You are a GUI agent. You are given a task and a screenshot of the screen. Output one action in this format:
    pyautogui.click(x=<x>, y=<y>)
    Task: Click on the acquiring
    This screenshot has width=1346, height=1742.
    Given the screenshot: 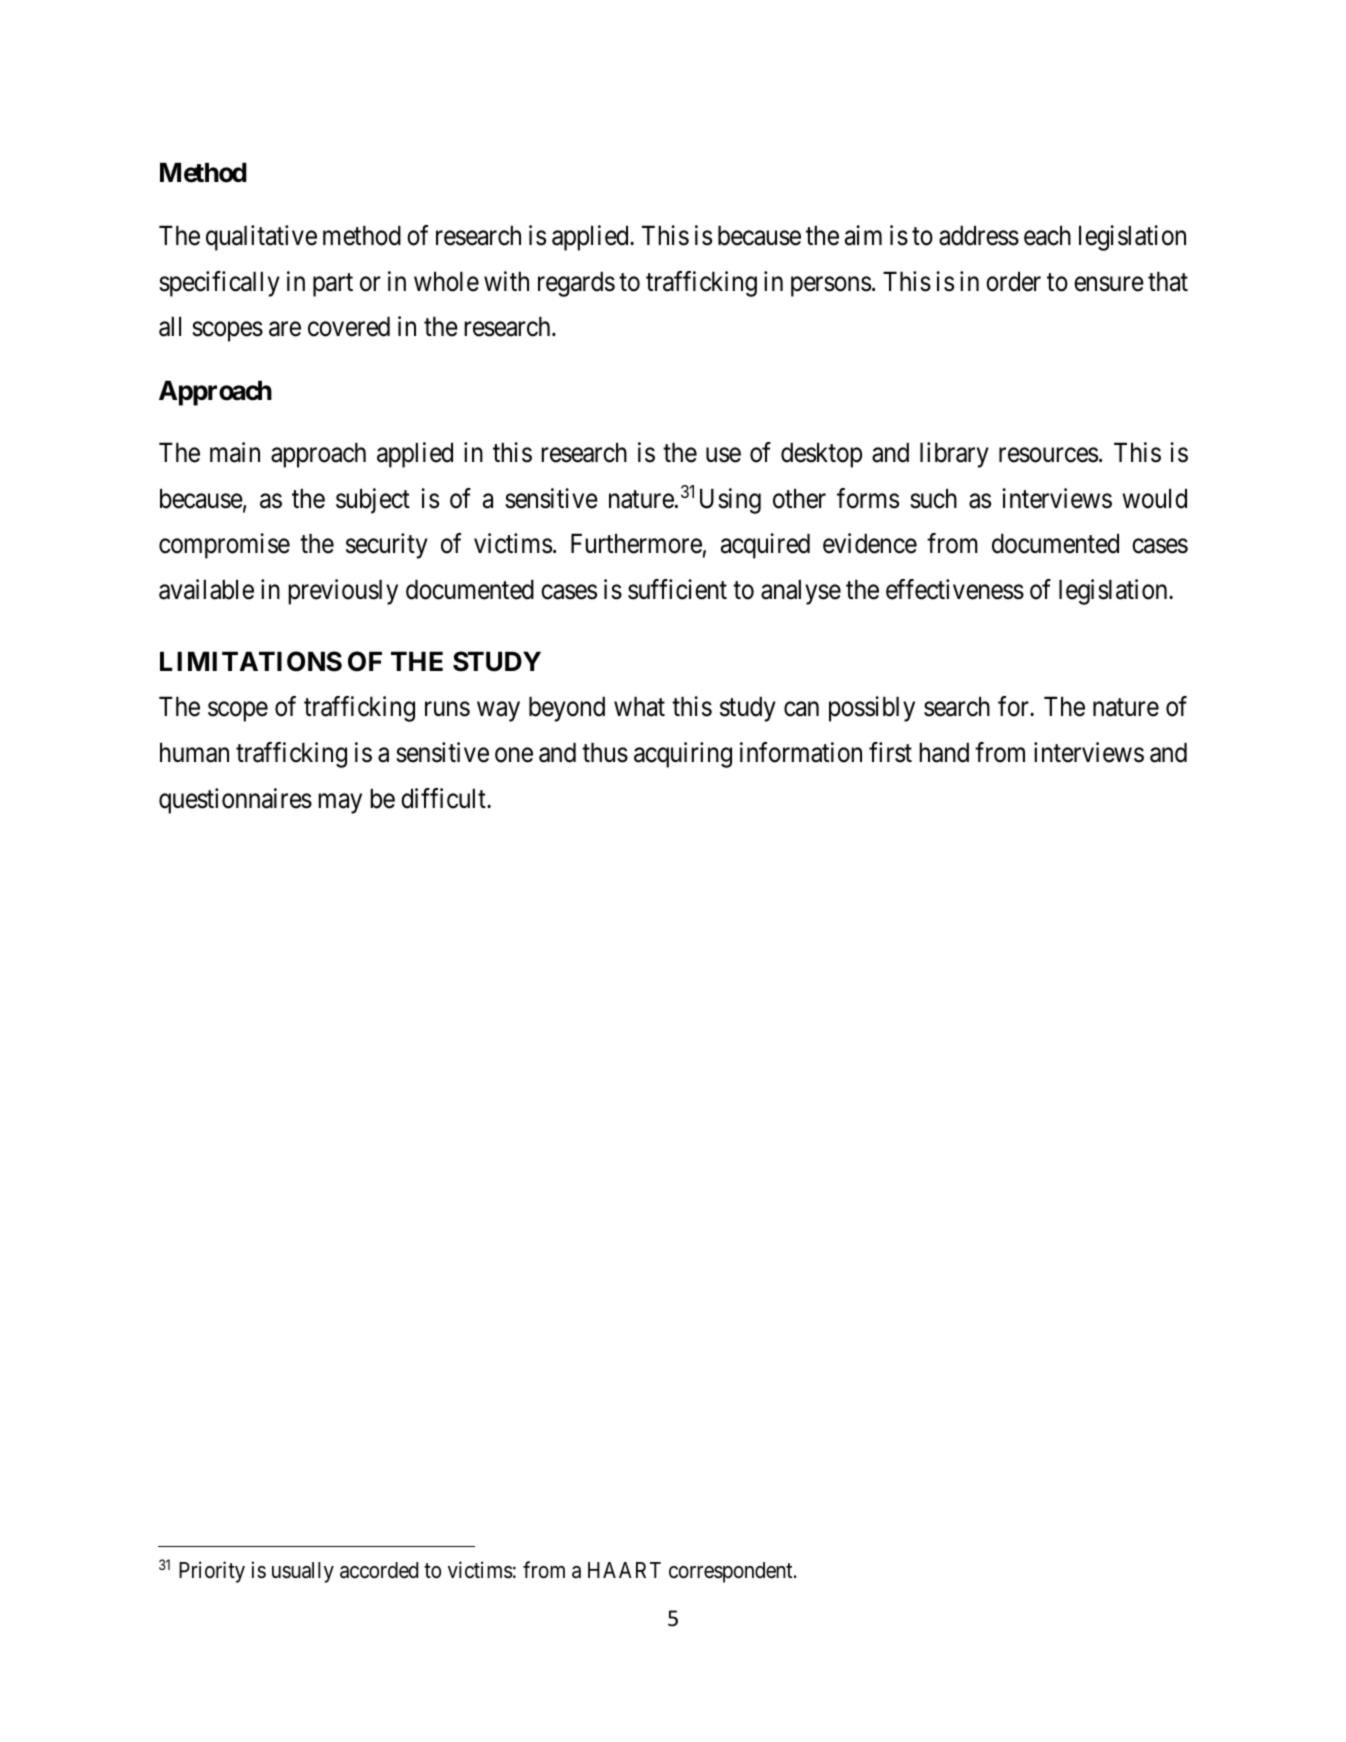 What is the action you would take?
    pyautogui.click(x=683, y=755)
